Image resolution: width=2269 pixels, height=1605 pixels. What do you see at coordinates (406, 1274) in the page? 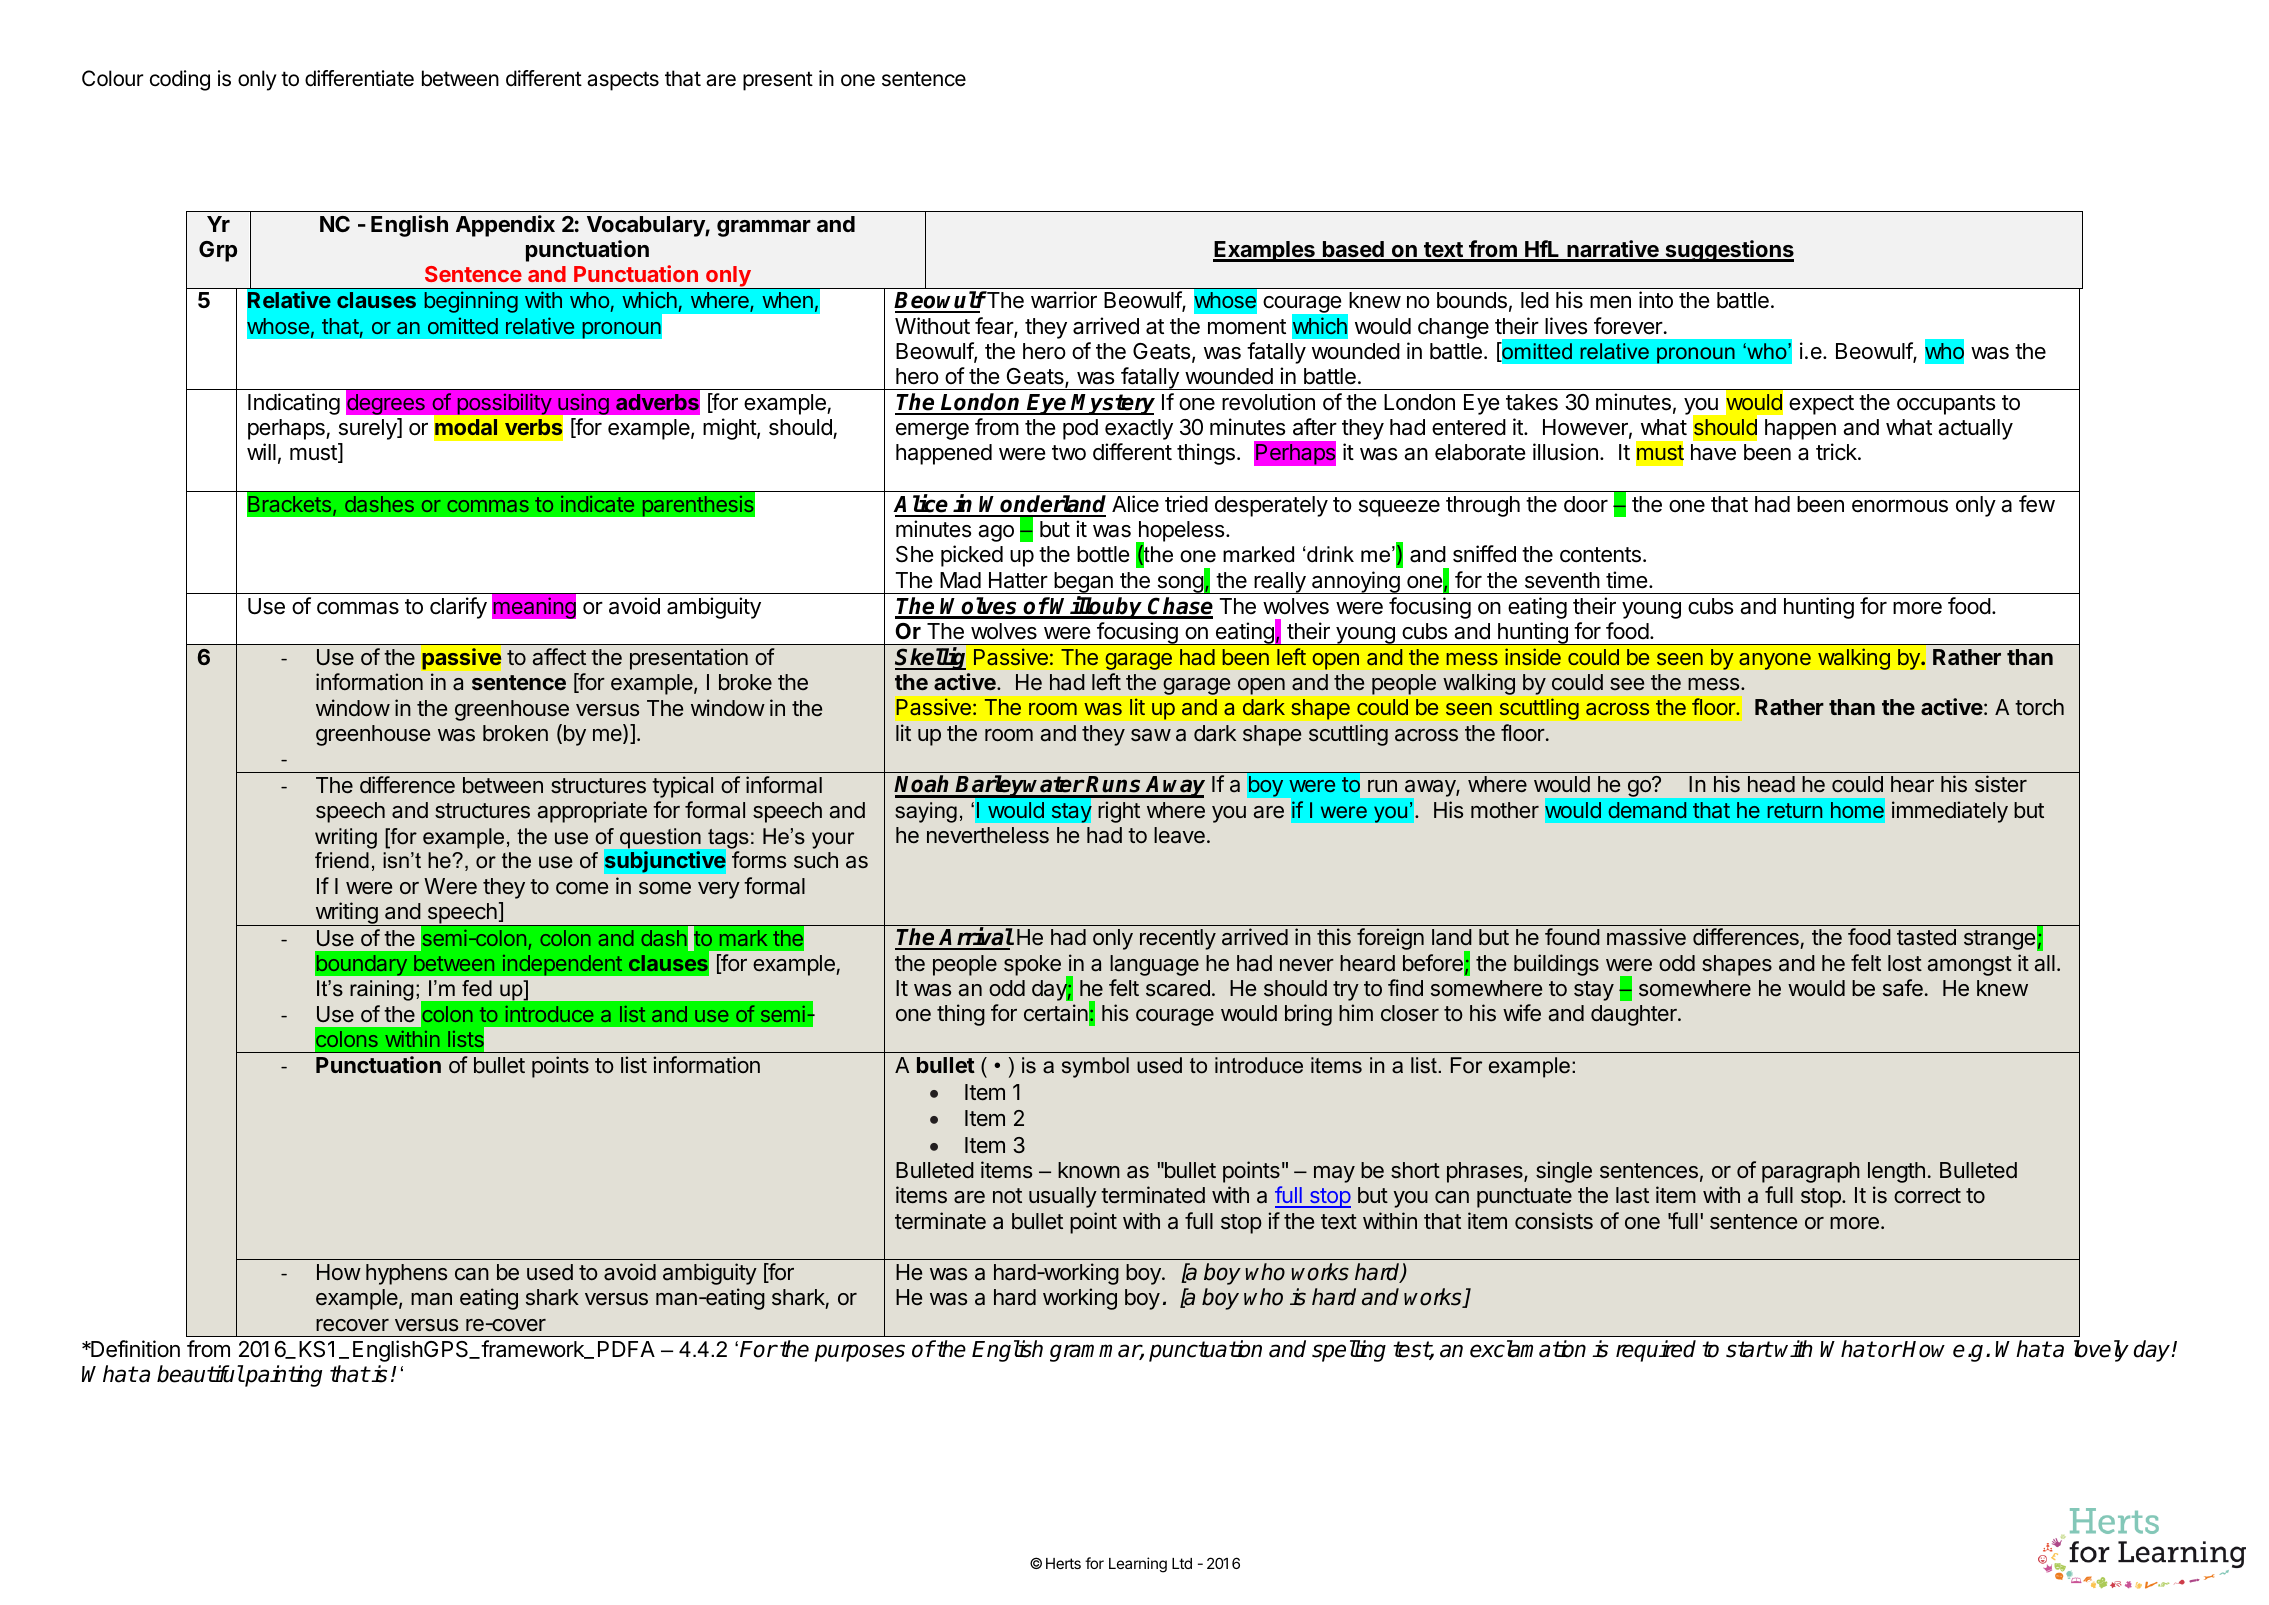
I see `hyphens` at bounding box center [406, 1274].
